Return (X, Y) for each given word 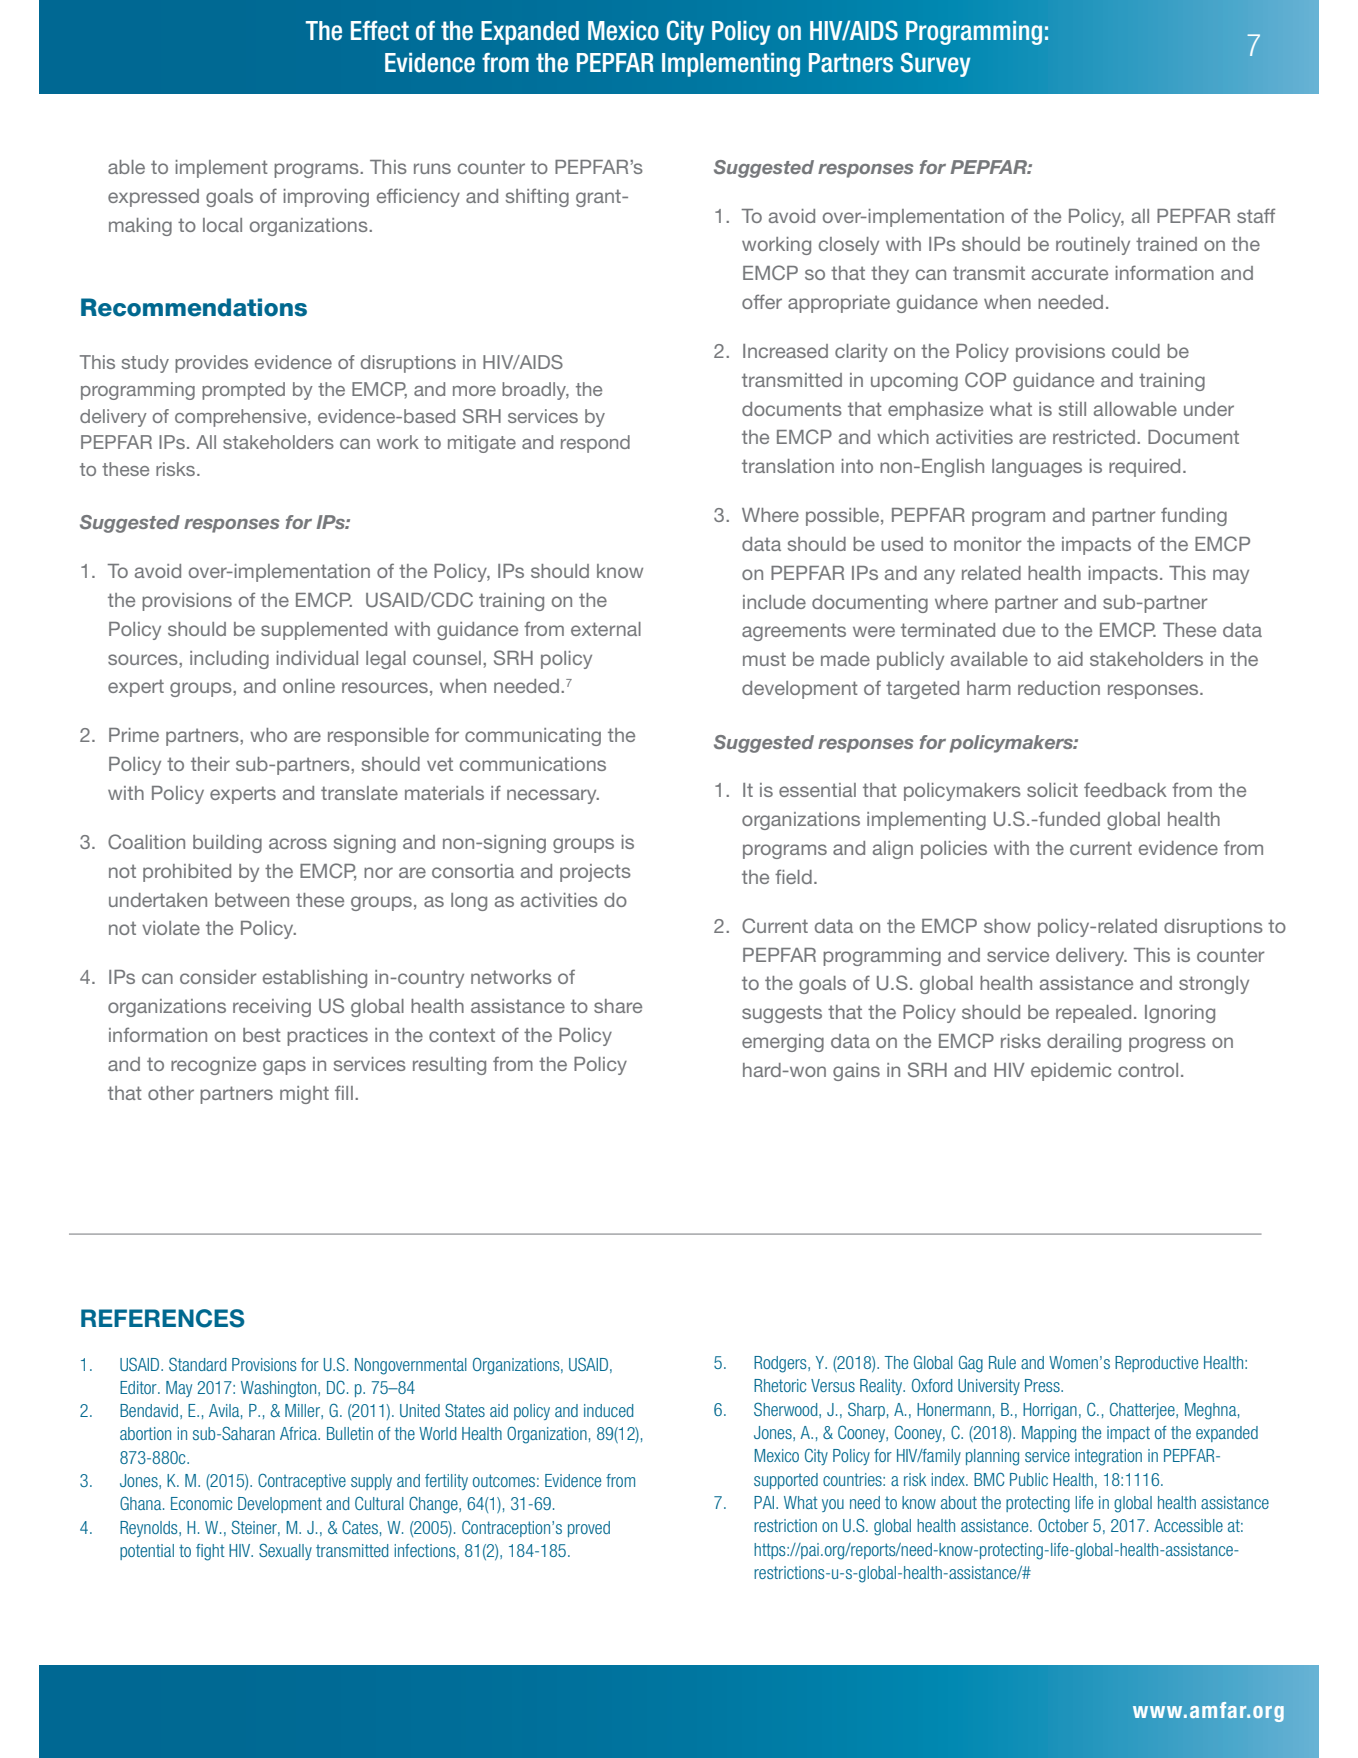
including (229, 660)
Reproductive (1156, 1364)
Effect (380, 31)
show (1007, 926)
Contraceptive (302, 1481)
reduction (1059, 688)
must (764, 659)
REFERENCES (163, 1318)
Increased (785, 351)
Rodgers (781, 1364)
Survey (936, 64)
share (618, 1006)
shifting (537, 197)
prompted (243, 391)
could (1136, 351)
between (252, 900)
